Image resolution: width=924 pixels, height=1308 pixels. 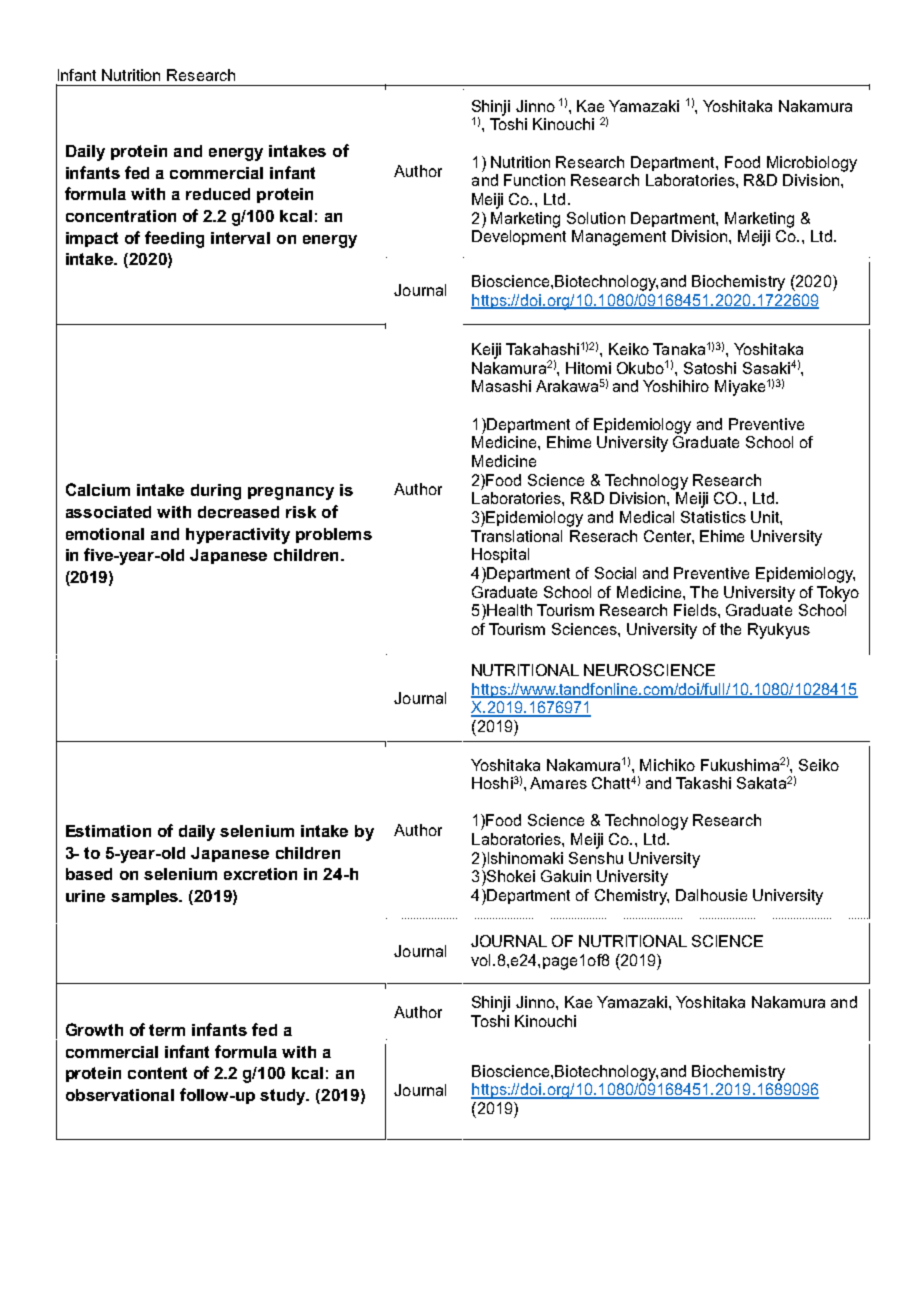 What do you see at coordinates (696, 610) in the page?
I see `Fields` at bounding box center [696, 610].
